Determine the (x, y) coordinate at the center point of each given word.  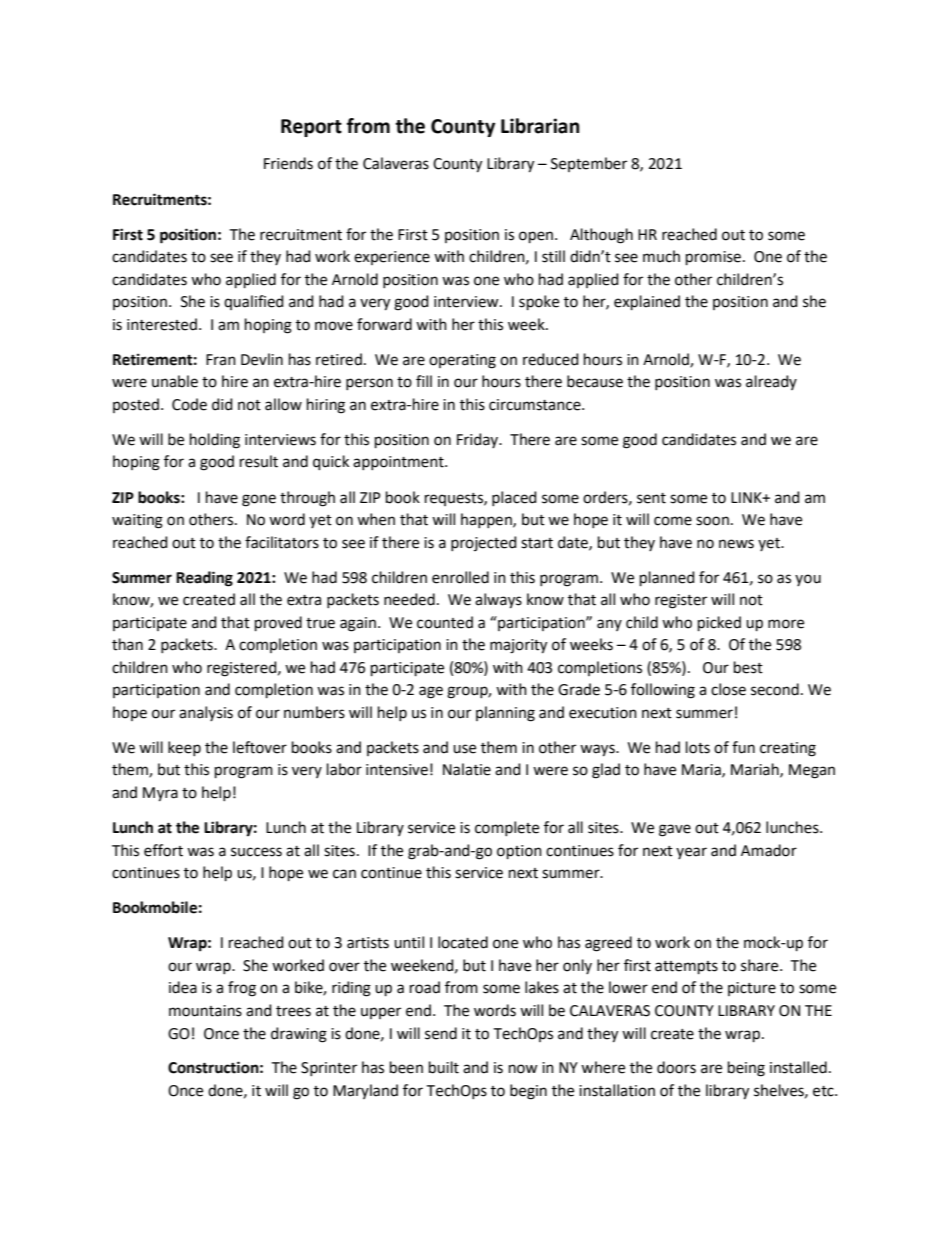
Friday (479, 440)
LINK (747, 497)
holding (215, 441)
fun (743, 747)
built (444, 1067)
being (746, 1069)
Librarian (540, 126)
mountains (205, 1011)
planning (505, 714)
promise (715, 258)
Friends (288, 163)
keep (184, 748)
